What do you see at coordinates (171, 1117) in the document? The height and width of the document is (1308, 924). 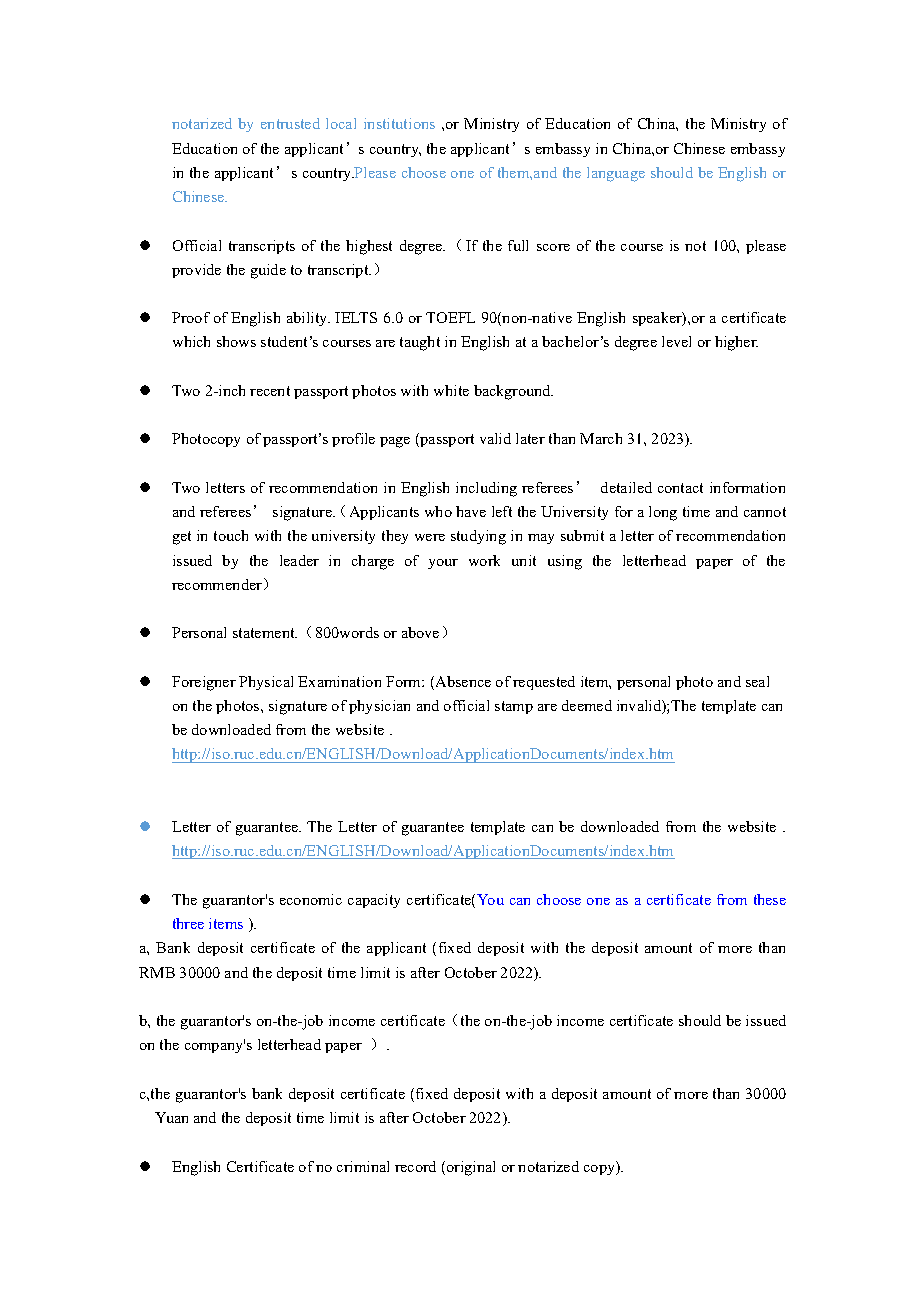 I see `Yuan` at bounding box center [171, 1117].
